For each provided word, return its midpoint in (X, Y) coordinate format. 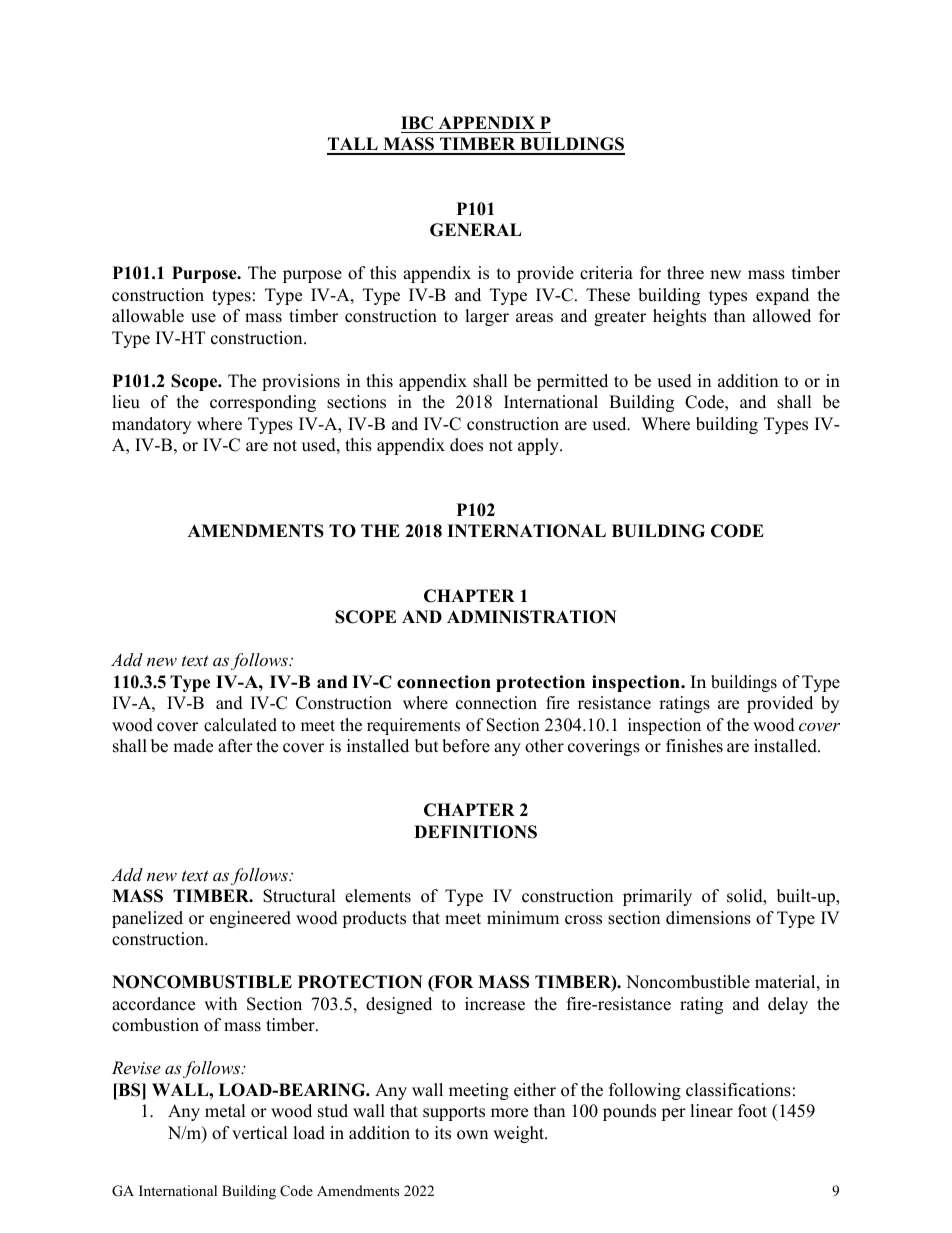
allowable (148, 316)
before (466, 746)
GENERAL (476, 230)
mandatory (151, 425)
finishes (694, 746)
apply (539, 446)
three (685, 273)
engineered (250, 919)
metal (225, 1111)
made (193, 746)
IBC (417, 123)
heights (679, 317)
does (466, 445)
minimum (523, 918)
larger (487, 317)
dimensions (708, 918)
